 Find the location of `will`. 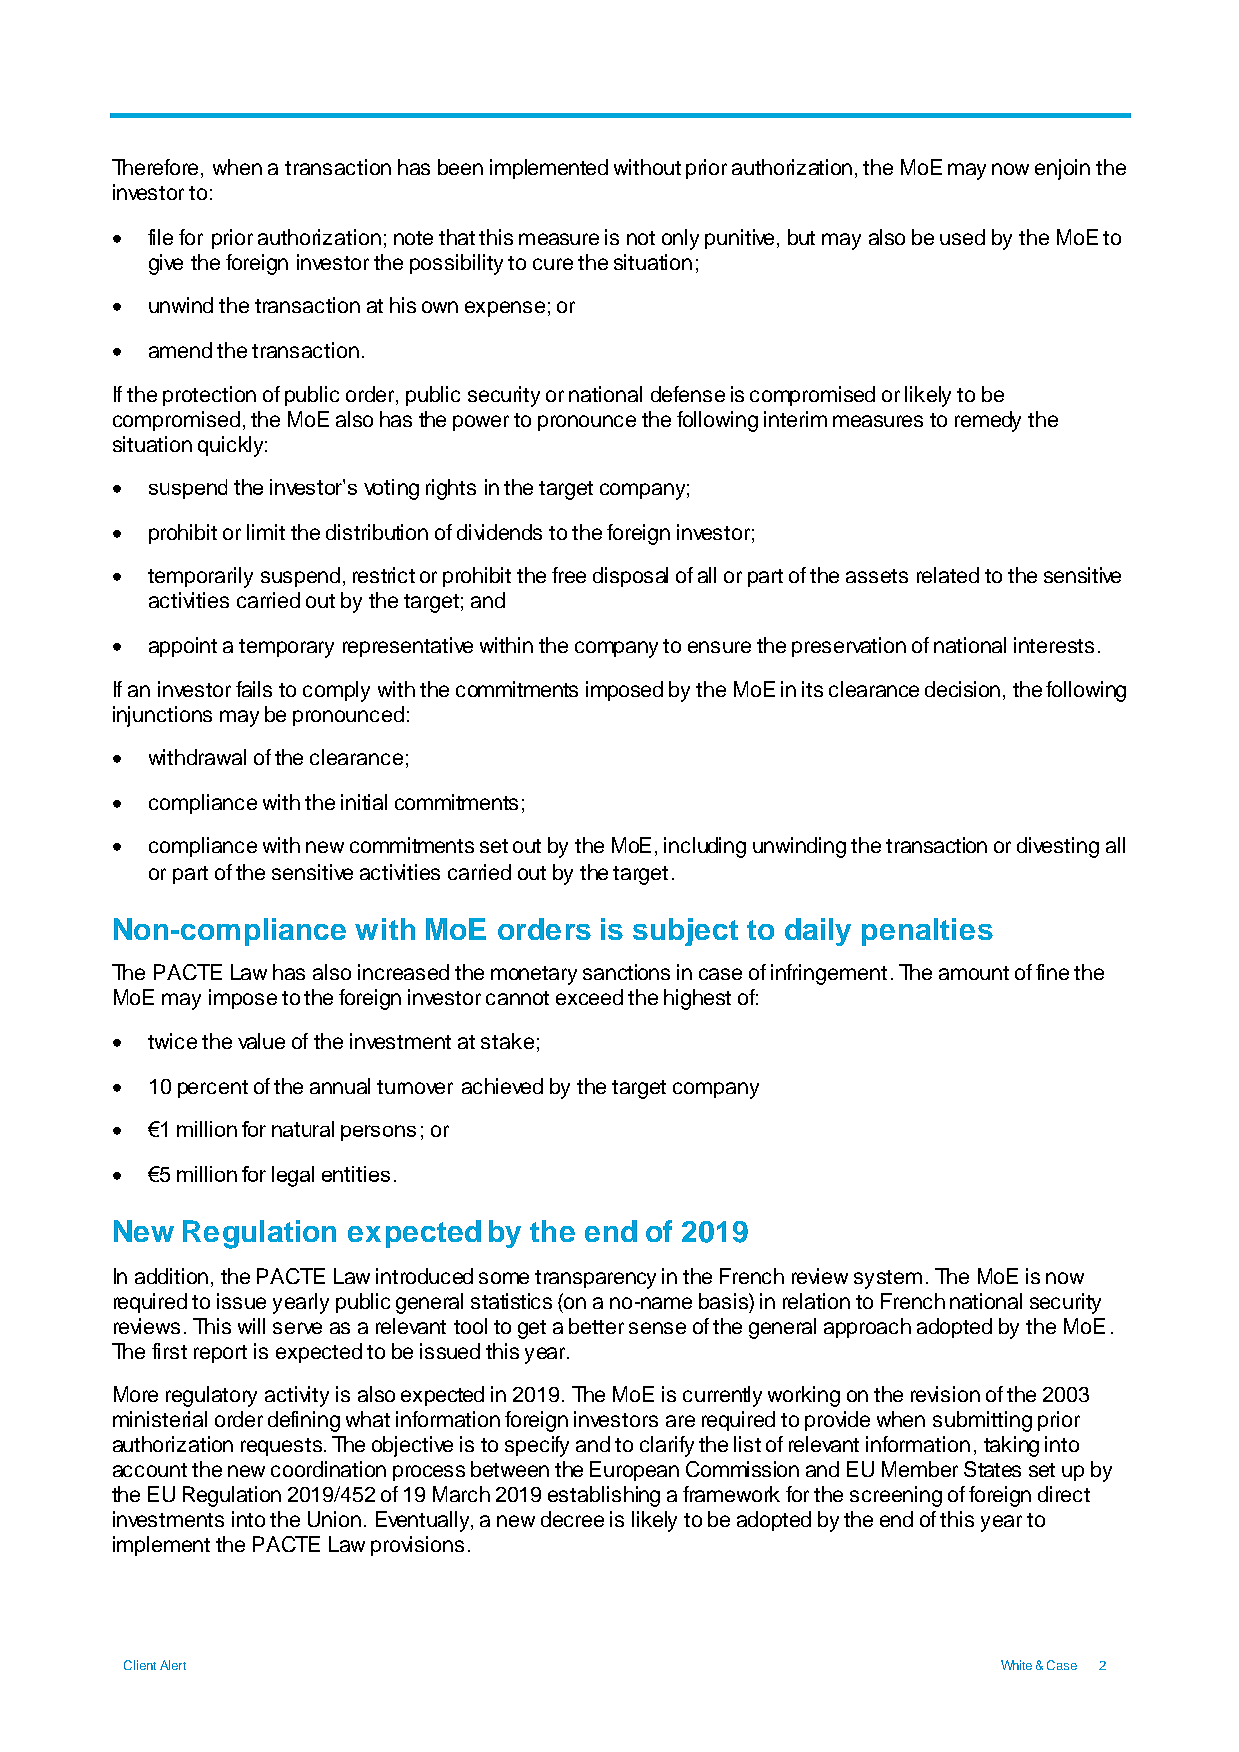

will is located at coordinates (251, 1326).
